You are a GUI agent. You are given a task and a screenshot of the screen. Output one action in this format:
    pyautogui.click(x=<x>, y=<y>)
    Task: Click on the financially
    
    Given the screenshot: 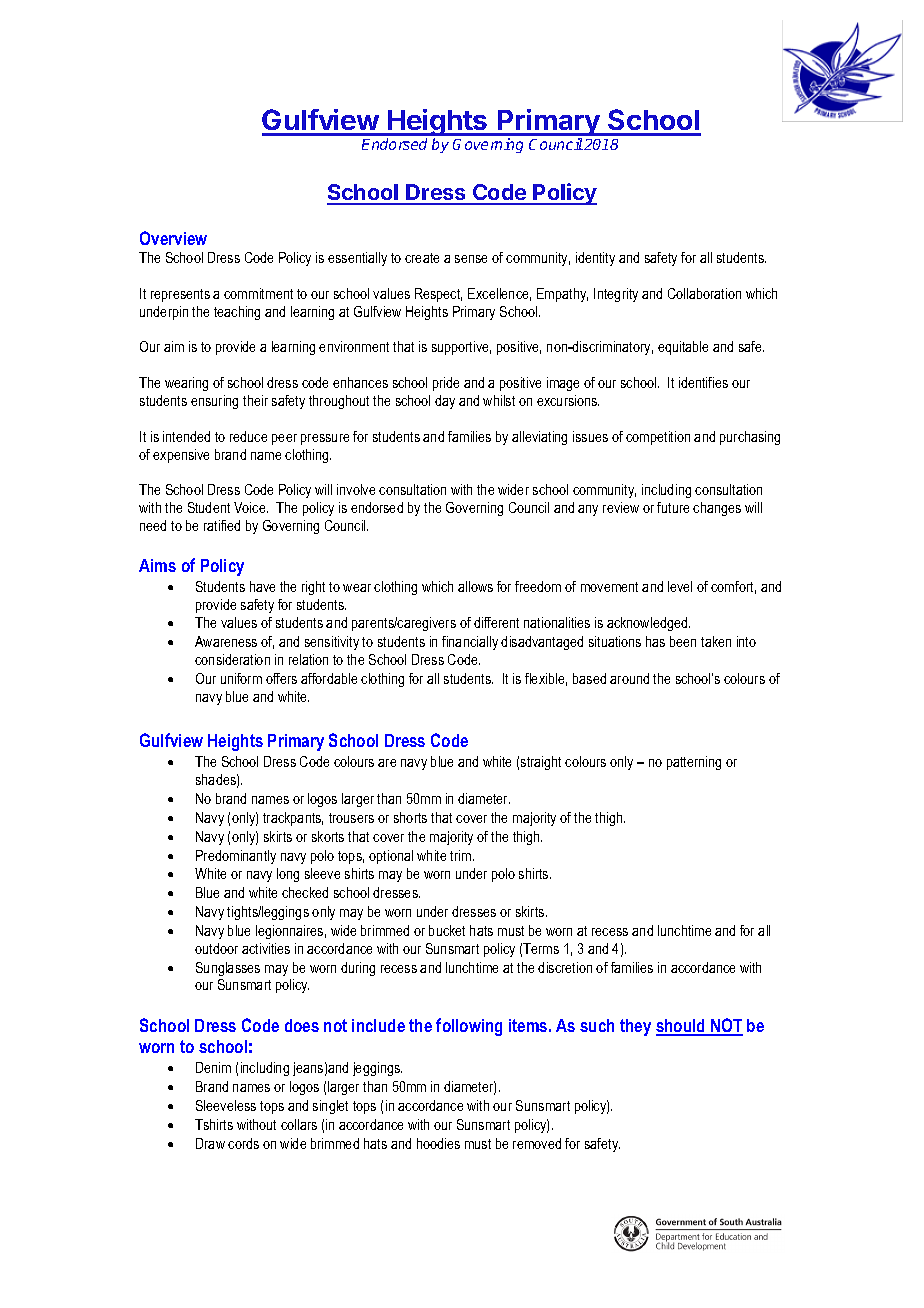 What is the action you would take?
    pyautogui.click(x=470, y=643)
